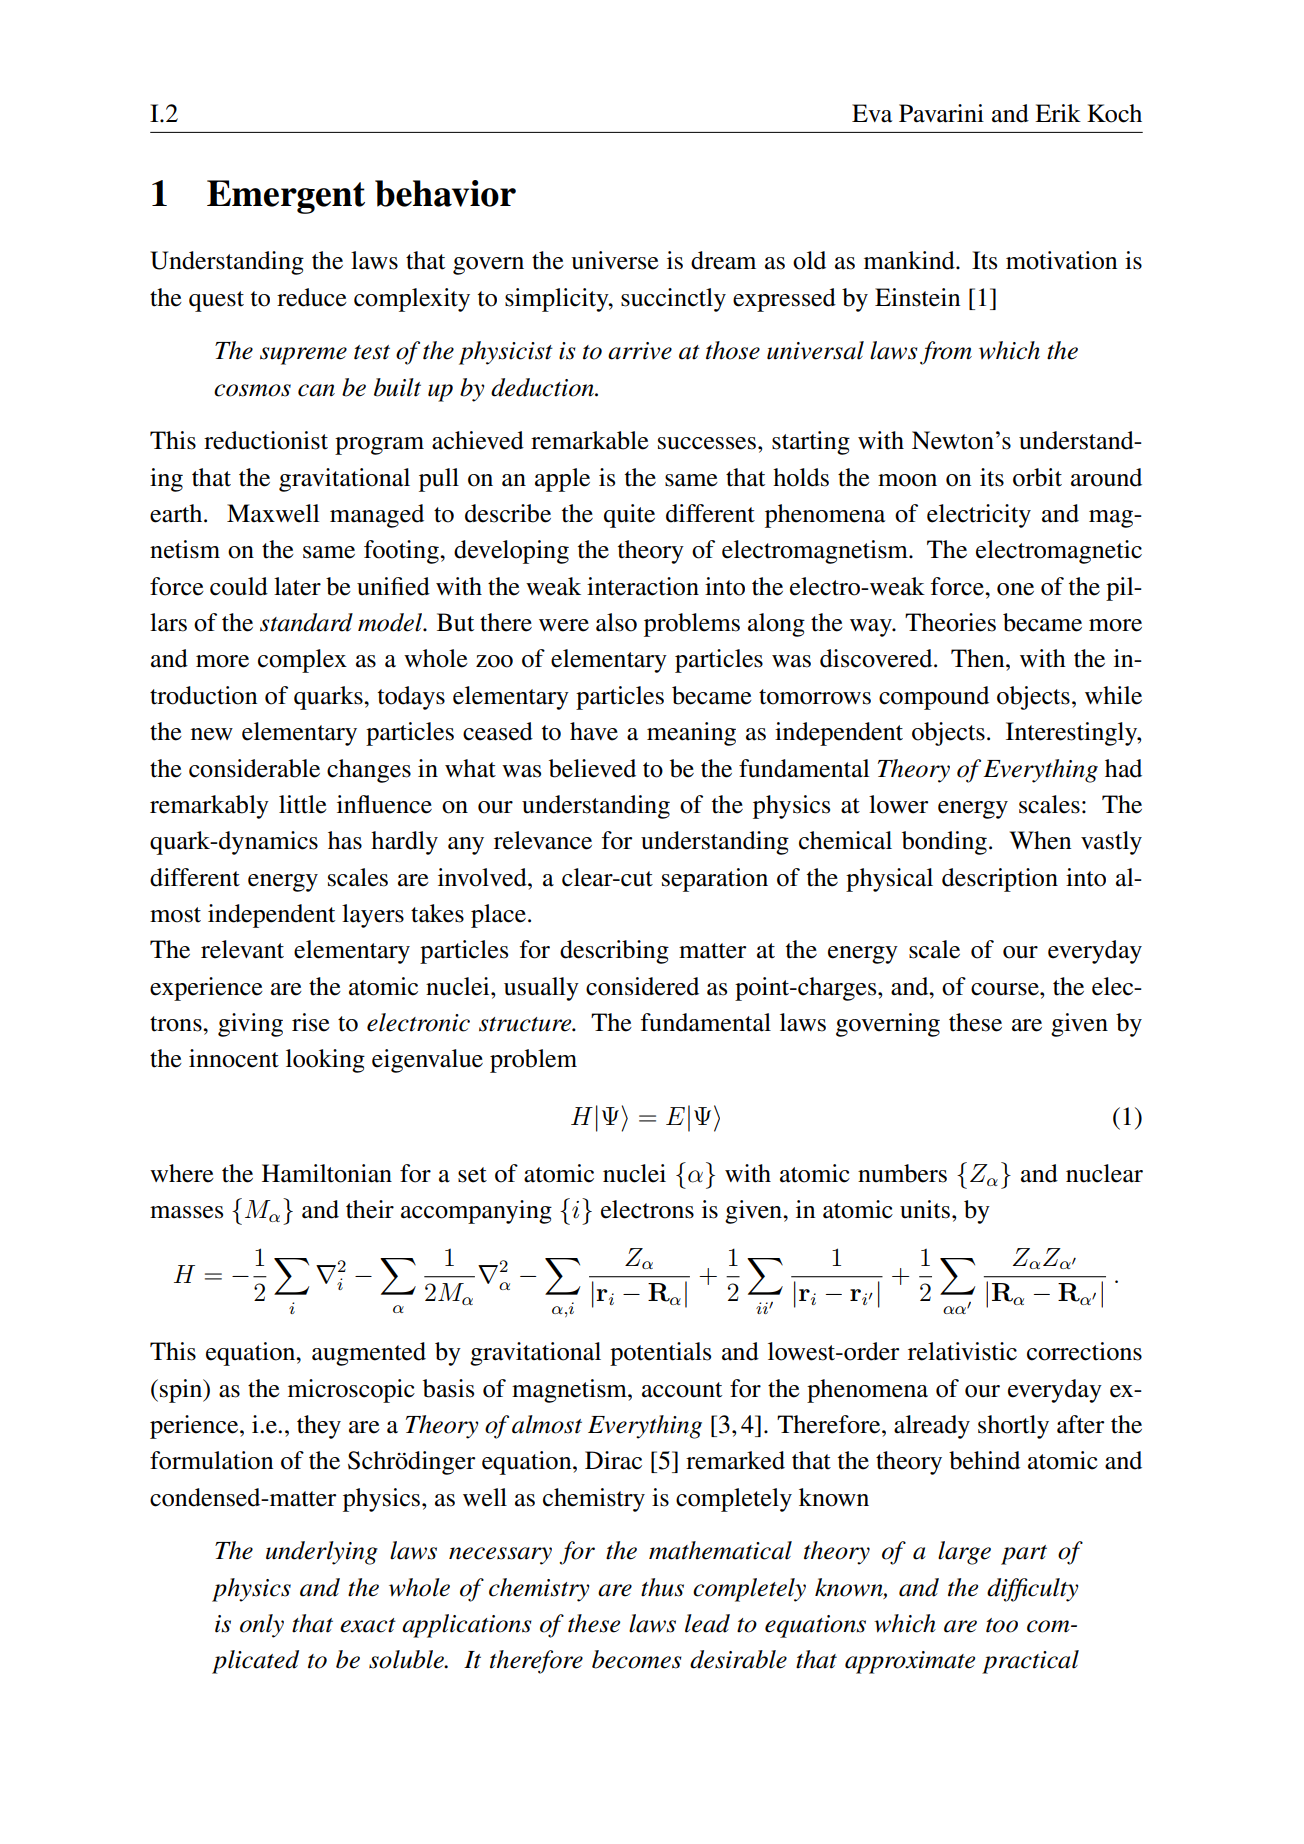  I want to click on only, so click(262, 1626).
